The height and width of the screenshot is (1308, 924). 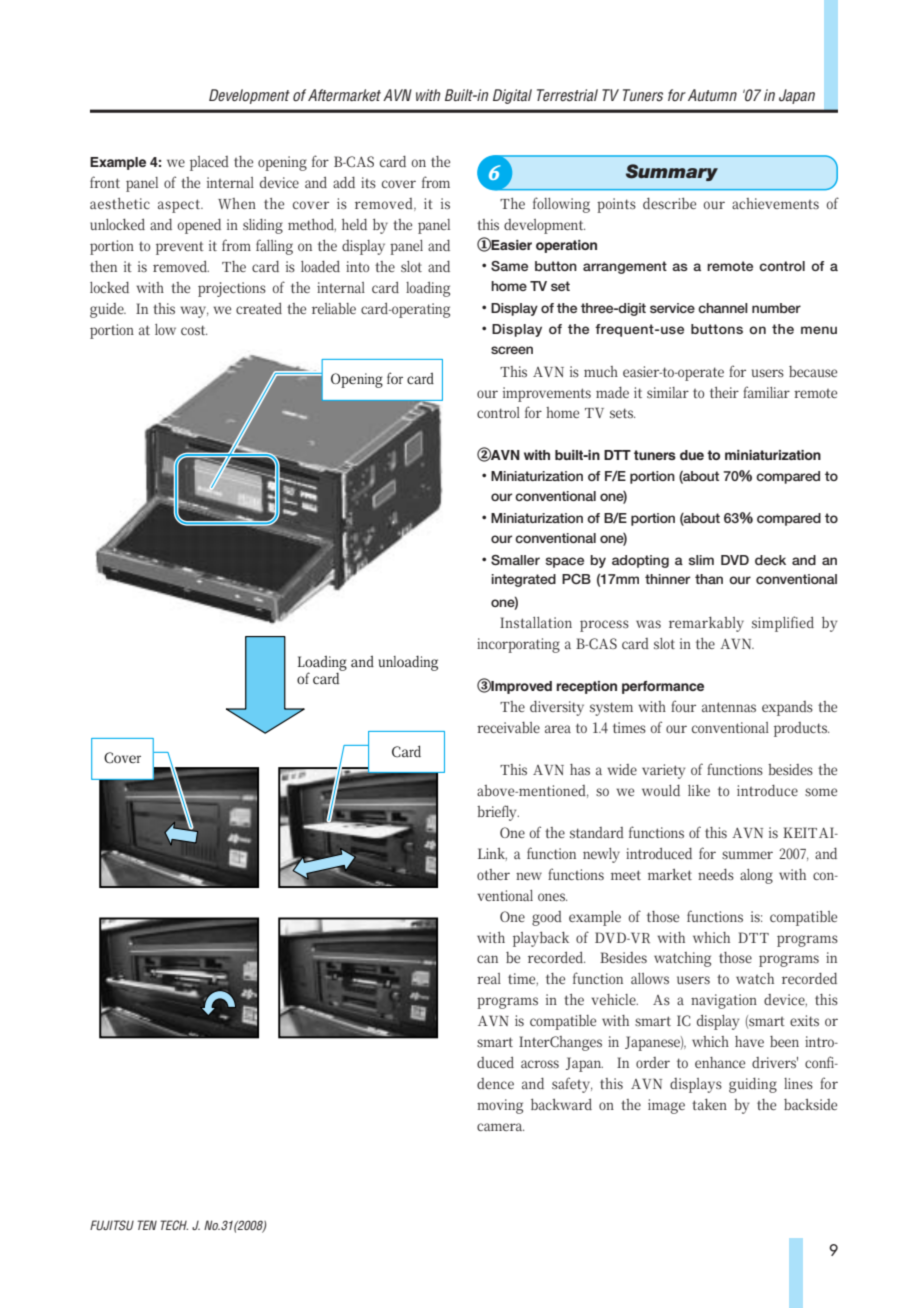 I want to click on add, so click(x=344, y=182).
